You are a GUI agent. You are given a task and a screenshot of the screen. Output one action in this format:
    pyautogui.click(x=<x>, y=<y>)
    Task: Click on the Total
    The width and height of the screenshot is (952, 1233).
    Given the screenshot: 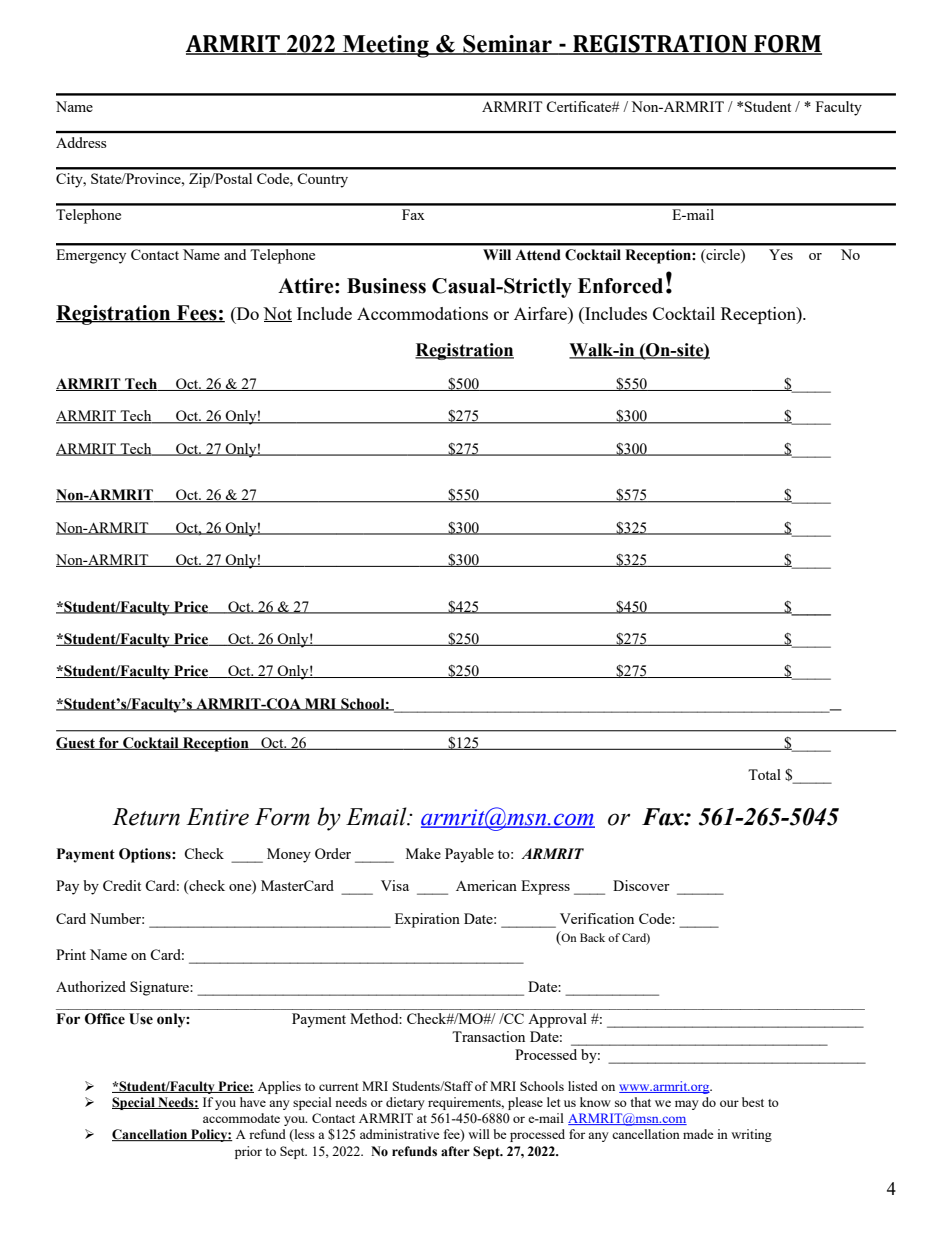 What is the action you would take?
    pyautogui.click(x=764, y=774)
